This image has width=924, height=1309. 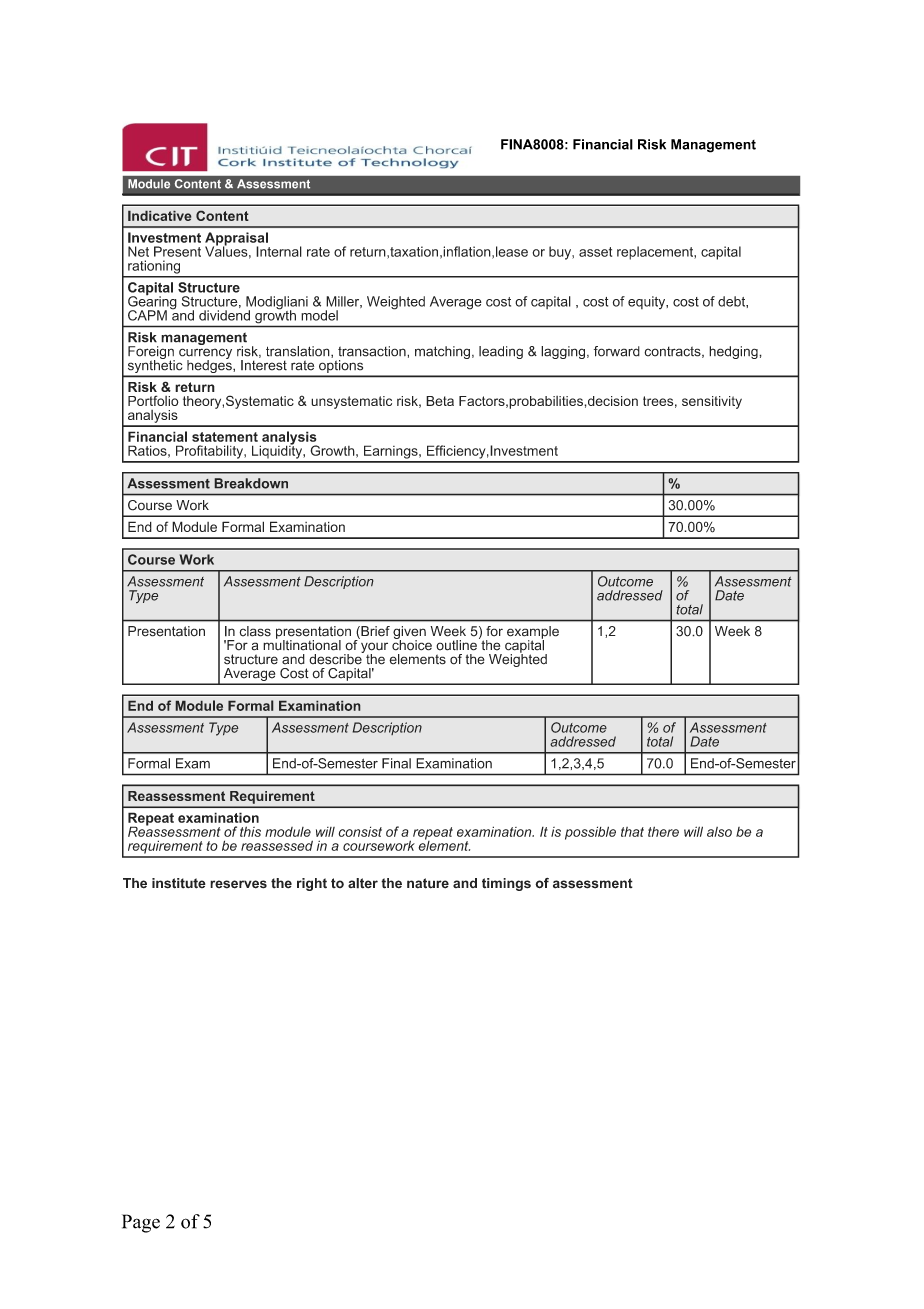 I want to click on class, so click(x=255, y=631).
